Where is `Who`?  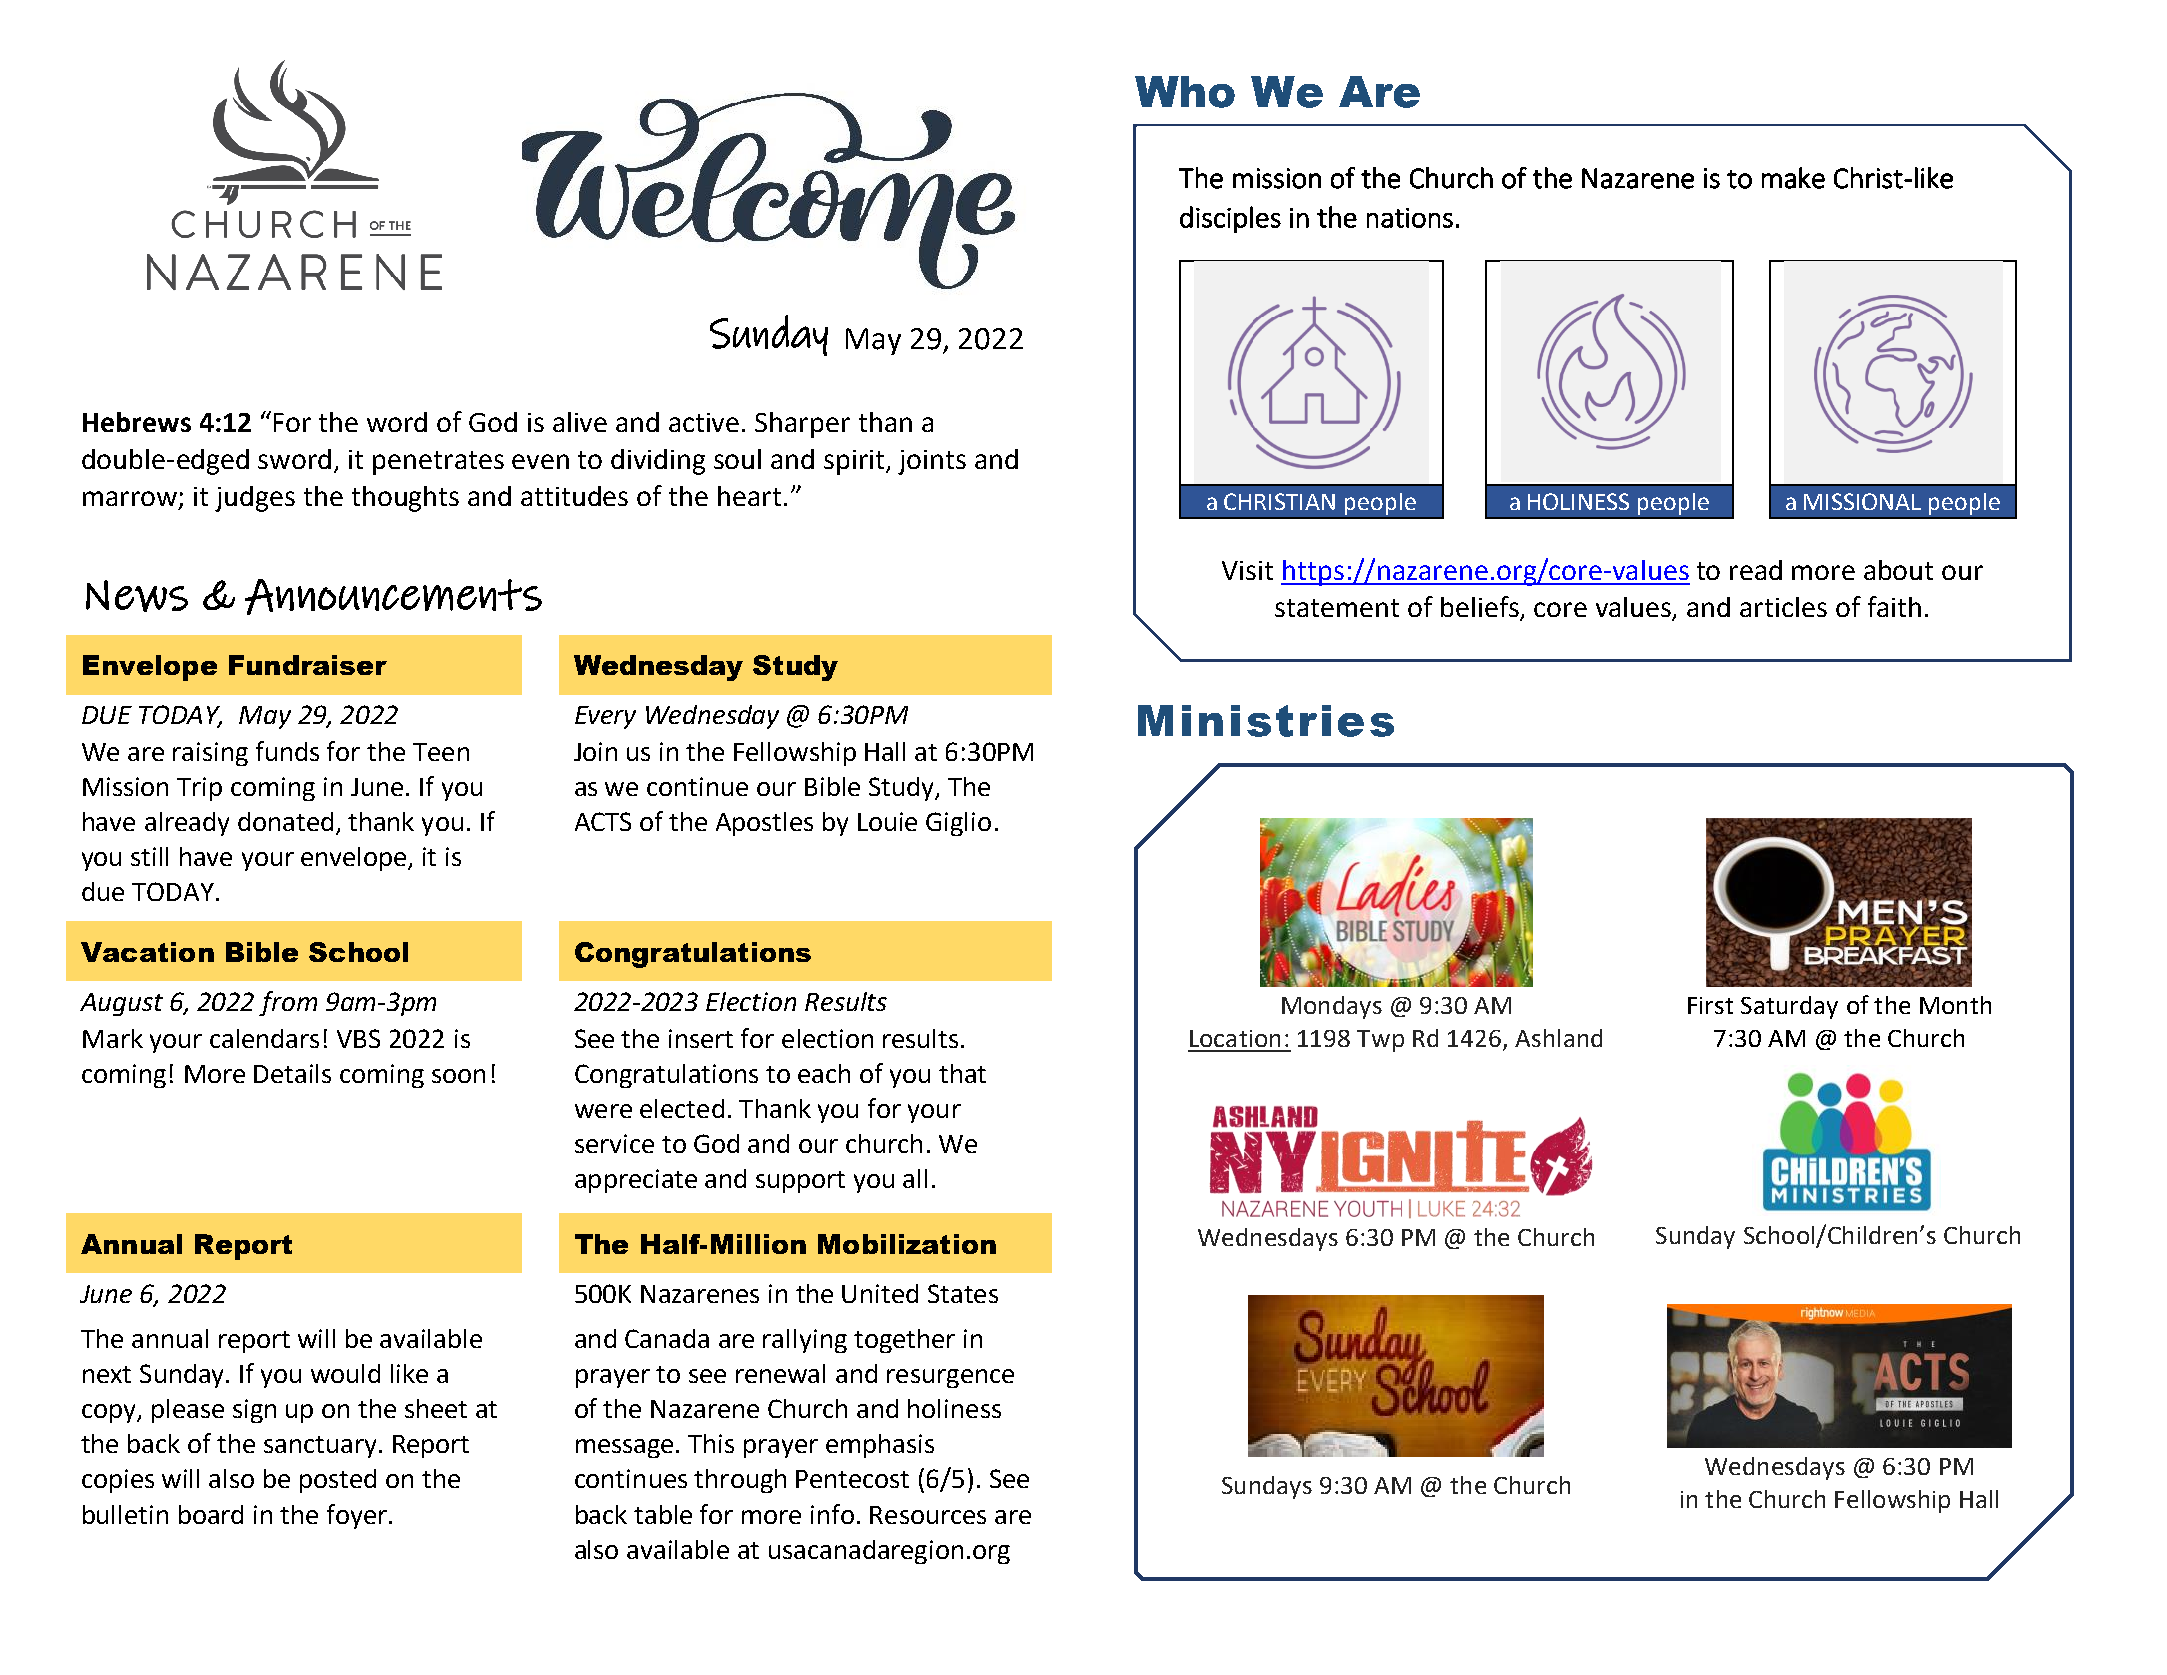 Who is located at coordinates (1185, 92).
